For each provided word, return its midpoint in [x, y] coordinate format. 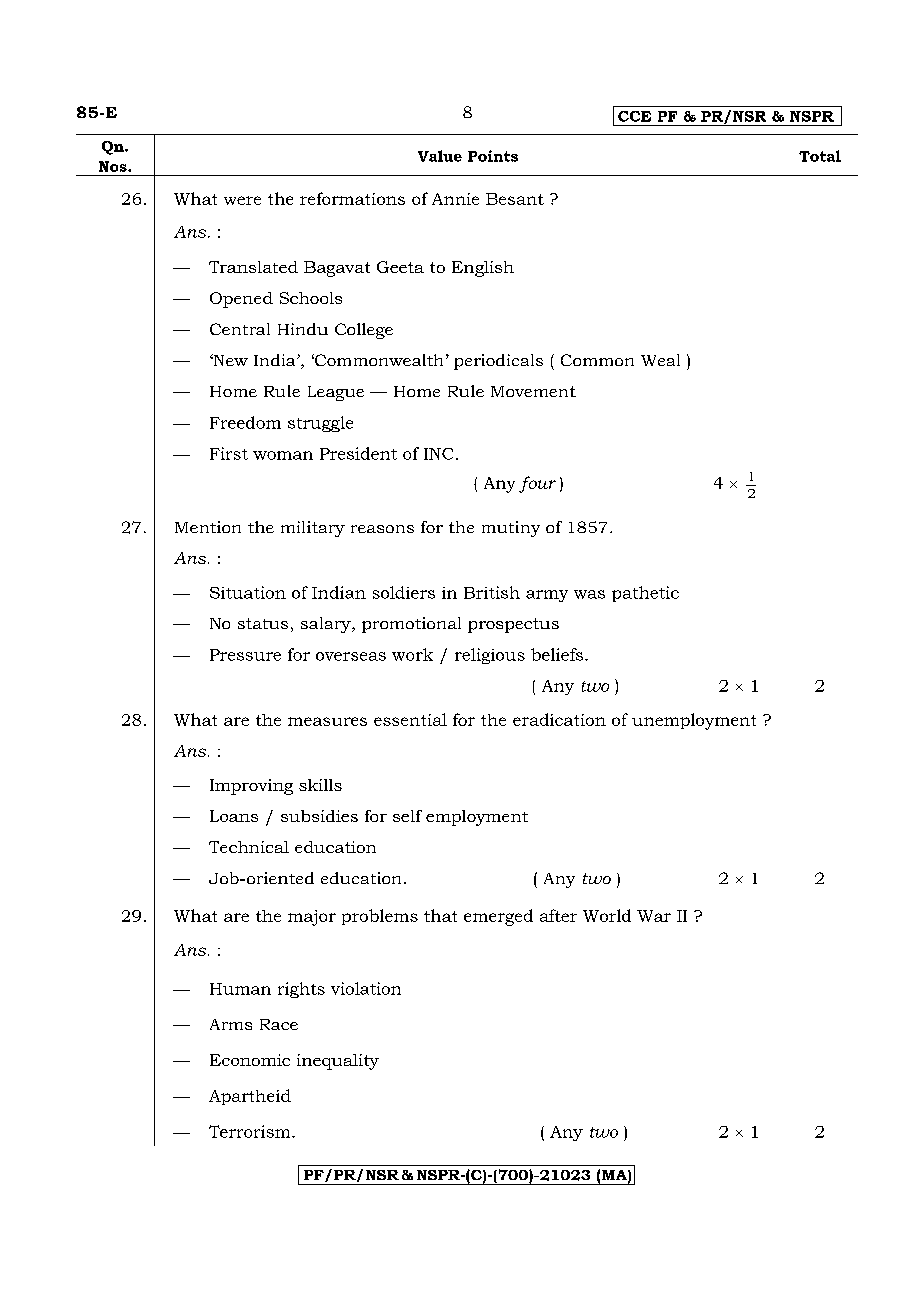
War [654, 916]
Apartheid [250, 1097]
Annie [455, 199]
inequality [338, 1062]
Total [820, 156]
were [242, 200]
